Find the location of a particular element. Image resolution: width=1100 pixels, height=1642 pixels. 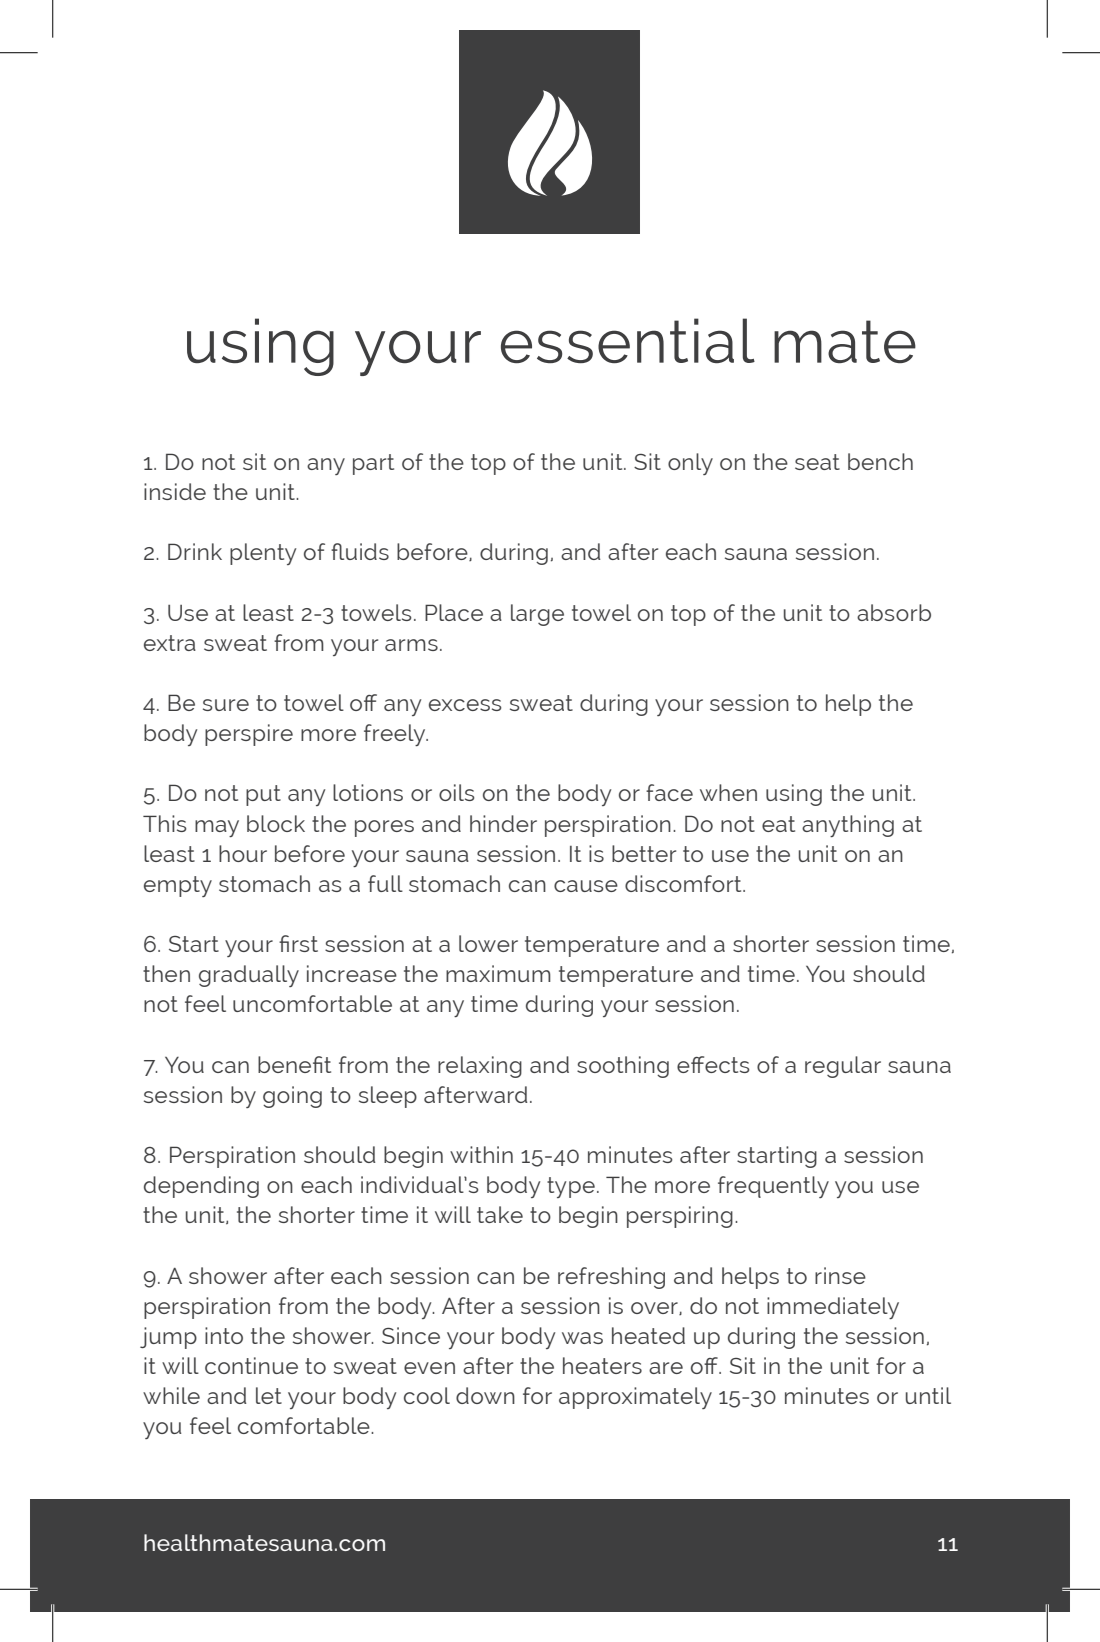

sure is located at coordinates (226, 705).
